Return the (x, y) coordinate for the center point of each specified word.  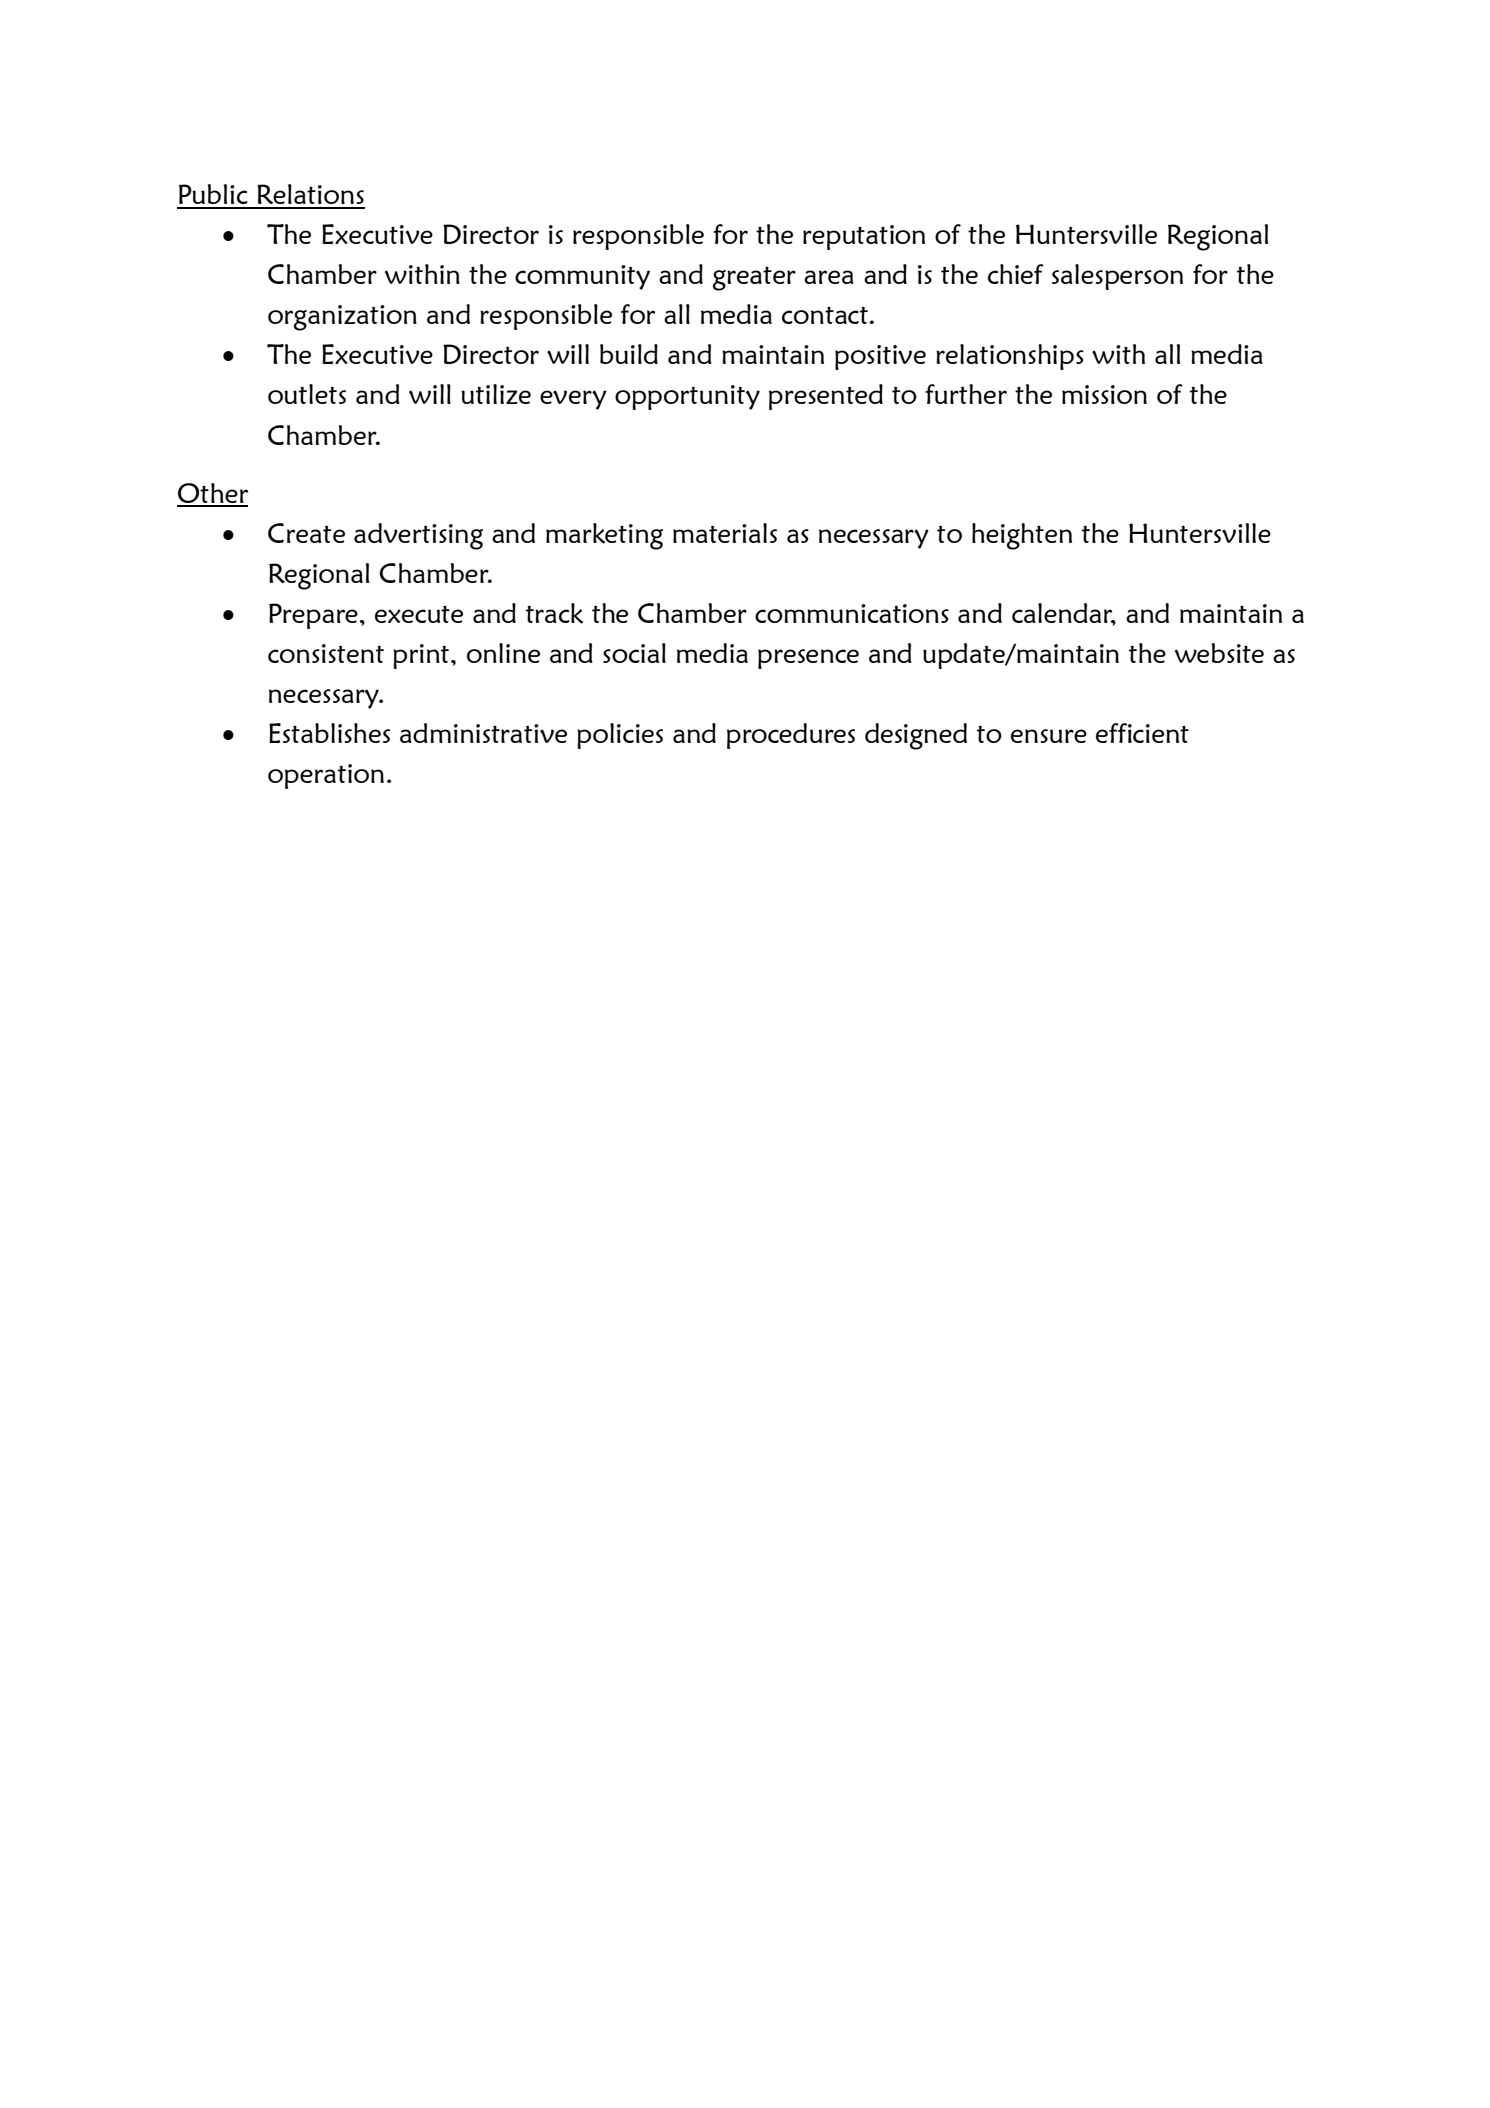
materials (725, 533)
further (966, 394)
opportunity (687, 397)
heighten (1022, 536)
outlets (307, 394)
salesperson (1117, 277)
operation (326, 776)
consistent (326, 653)
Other (212, 494)
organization (342, 318)
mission (1104, 394)
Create (306, 533)
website (1219, 653)
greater (754, 279)
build (629, 354)
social (634, 653)
